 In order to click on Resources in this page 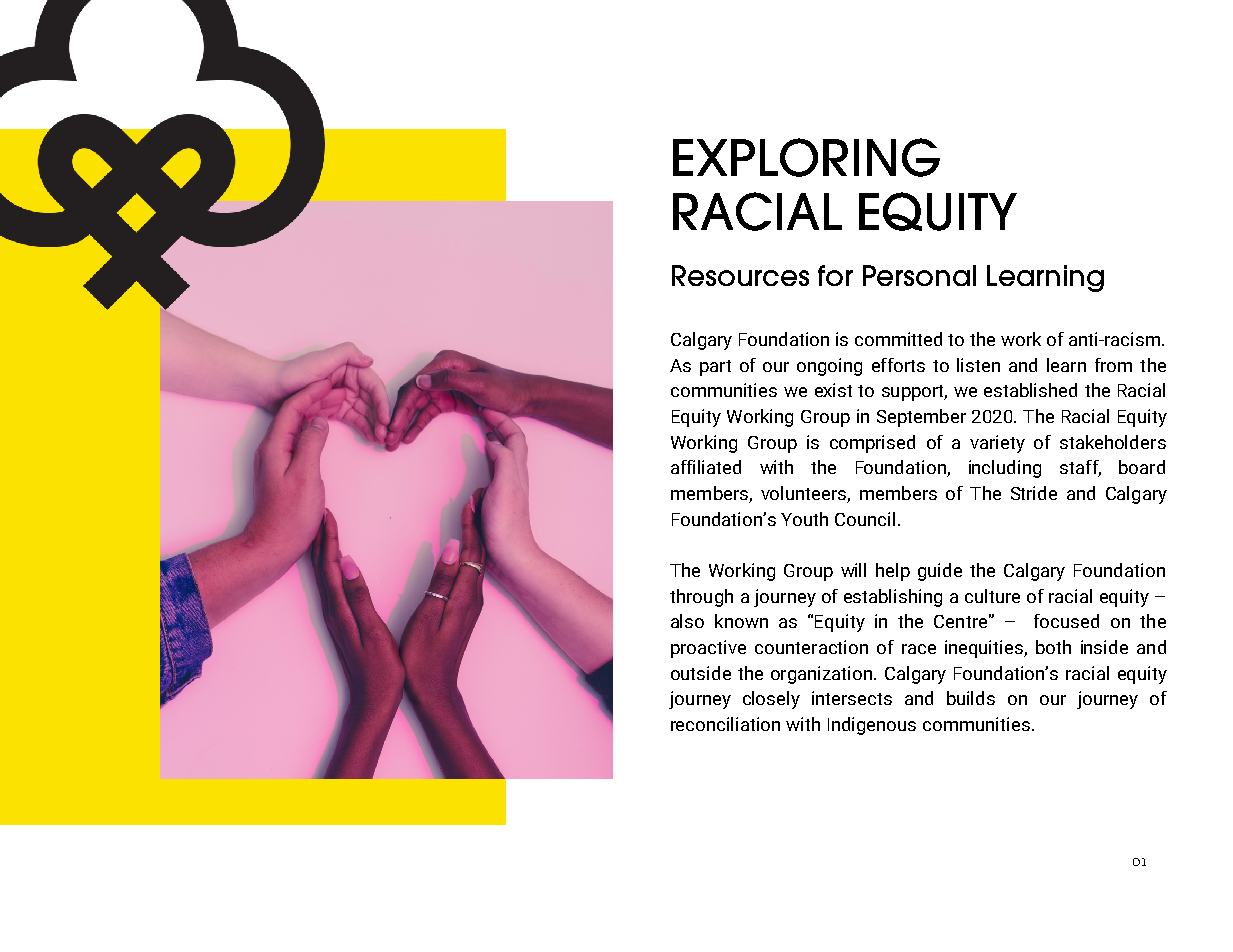, I will do `click(740, 275)`.
